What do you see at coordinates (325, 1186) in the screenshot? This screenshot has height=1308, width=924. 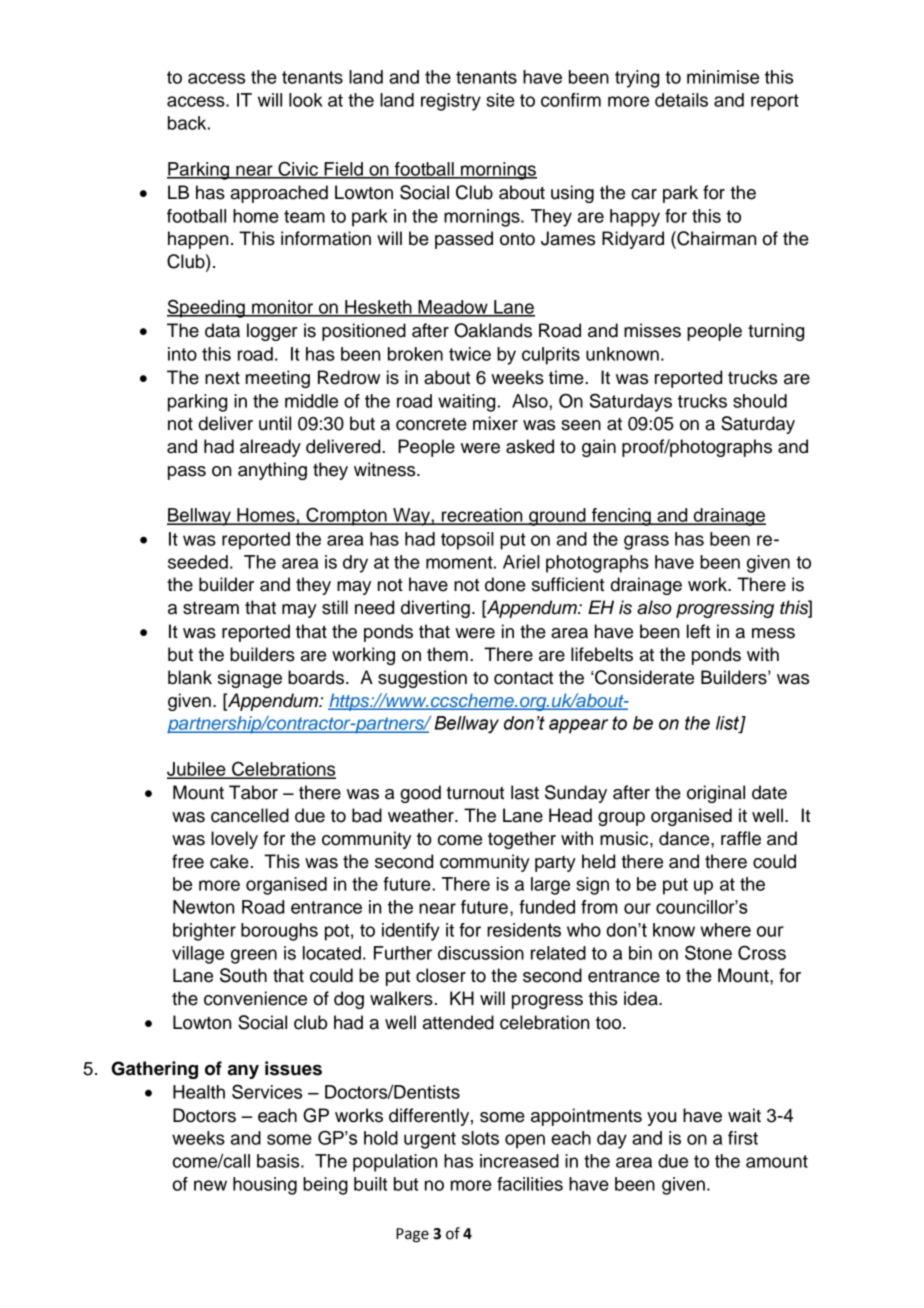 I see `being` at bounding box center [325, 1186].
